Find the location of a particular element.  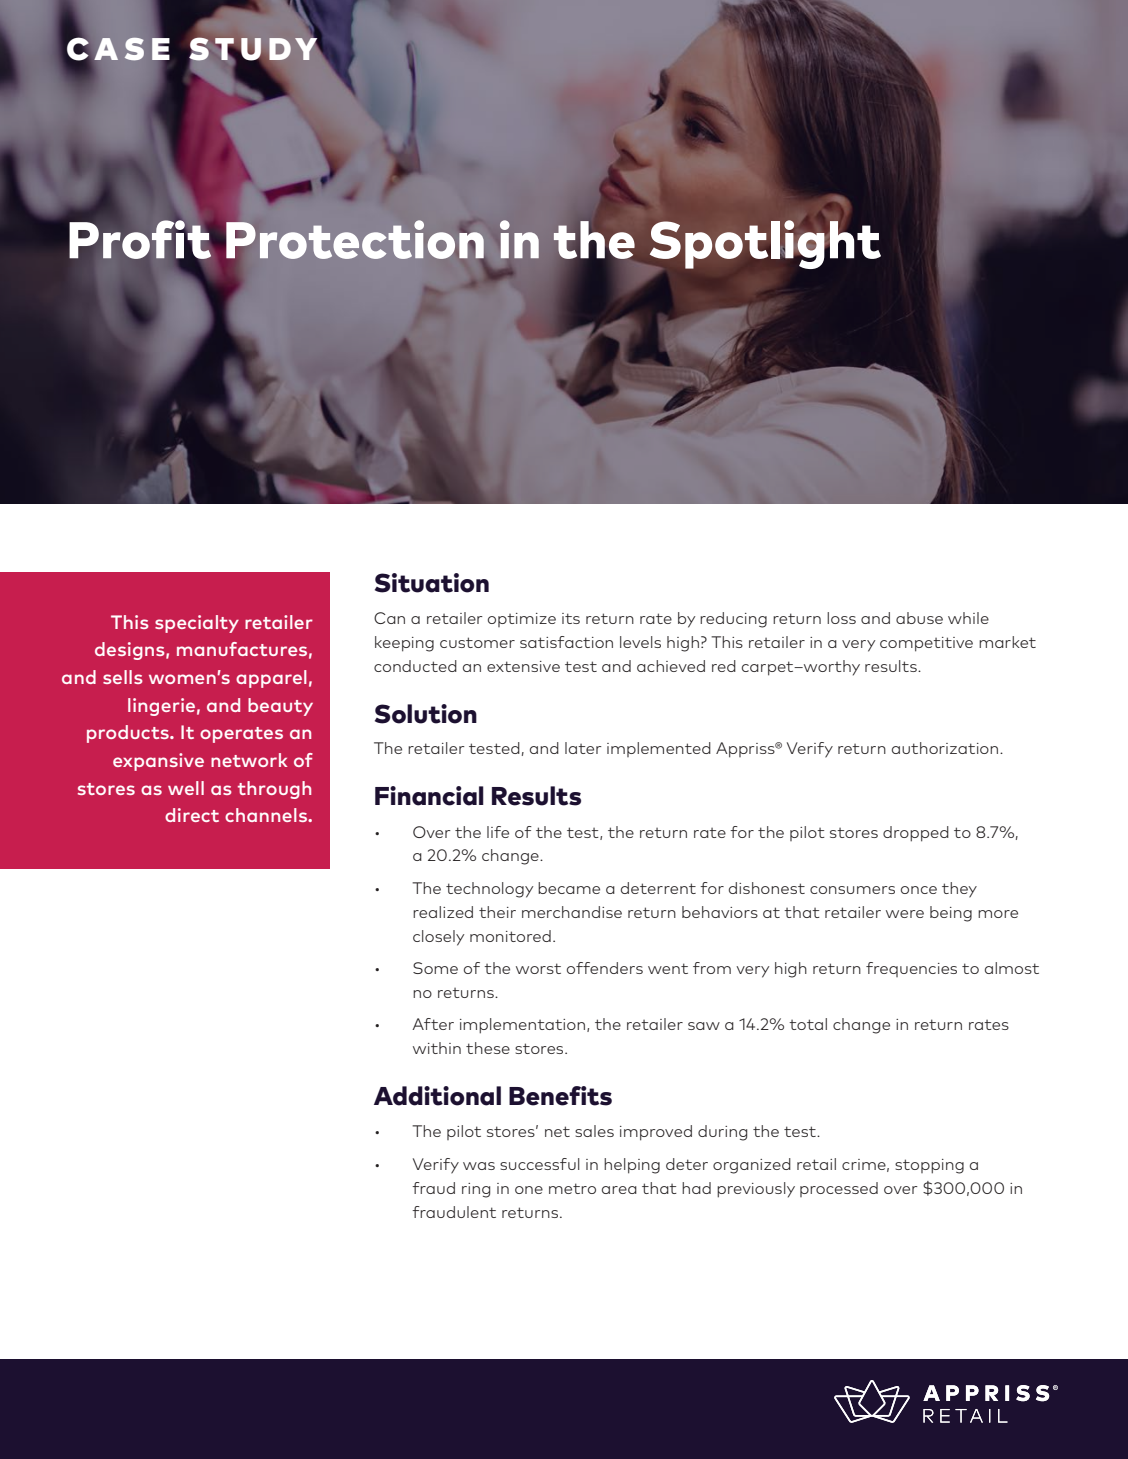

Situation is located at coordinates (432, 583).
